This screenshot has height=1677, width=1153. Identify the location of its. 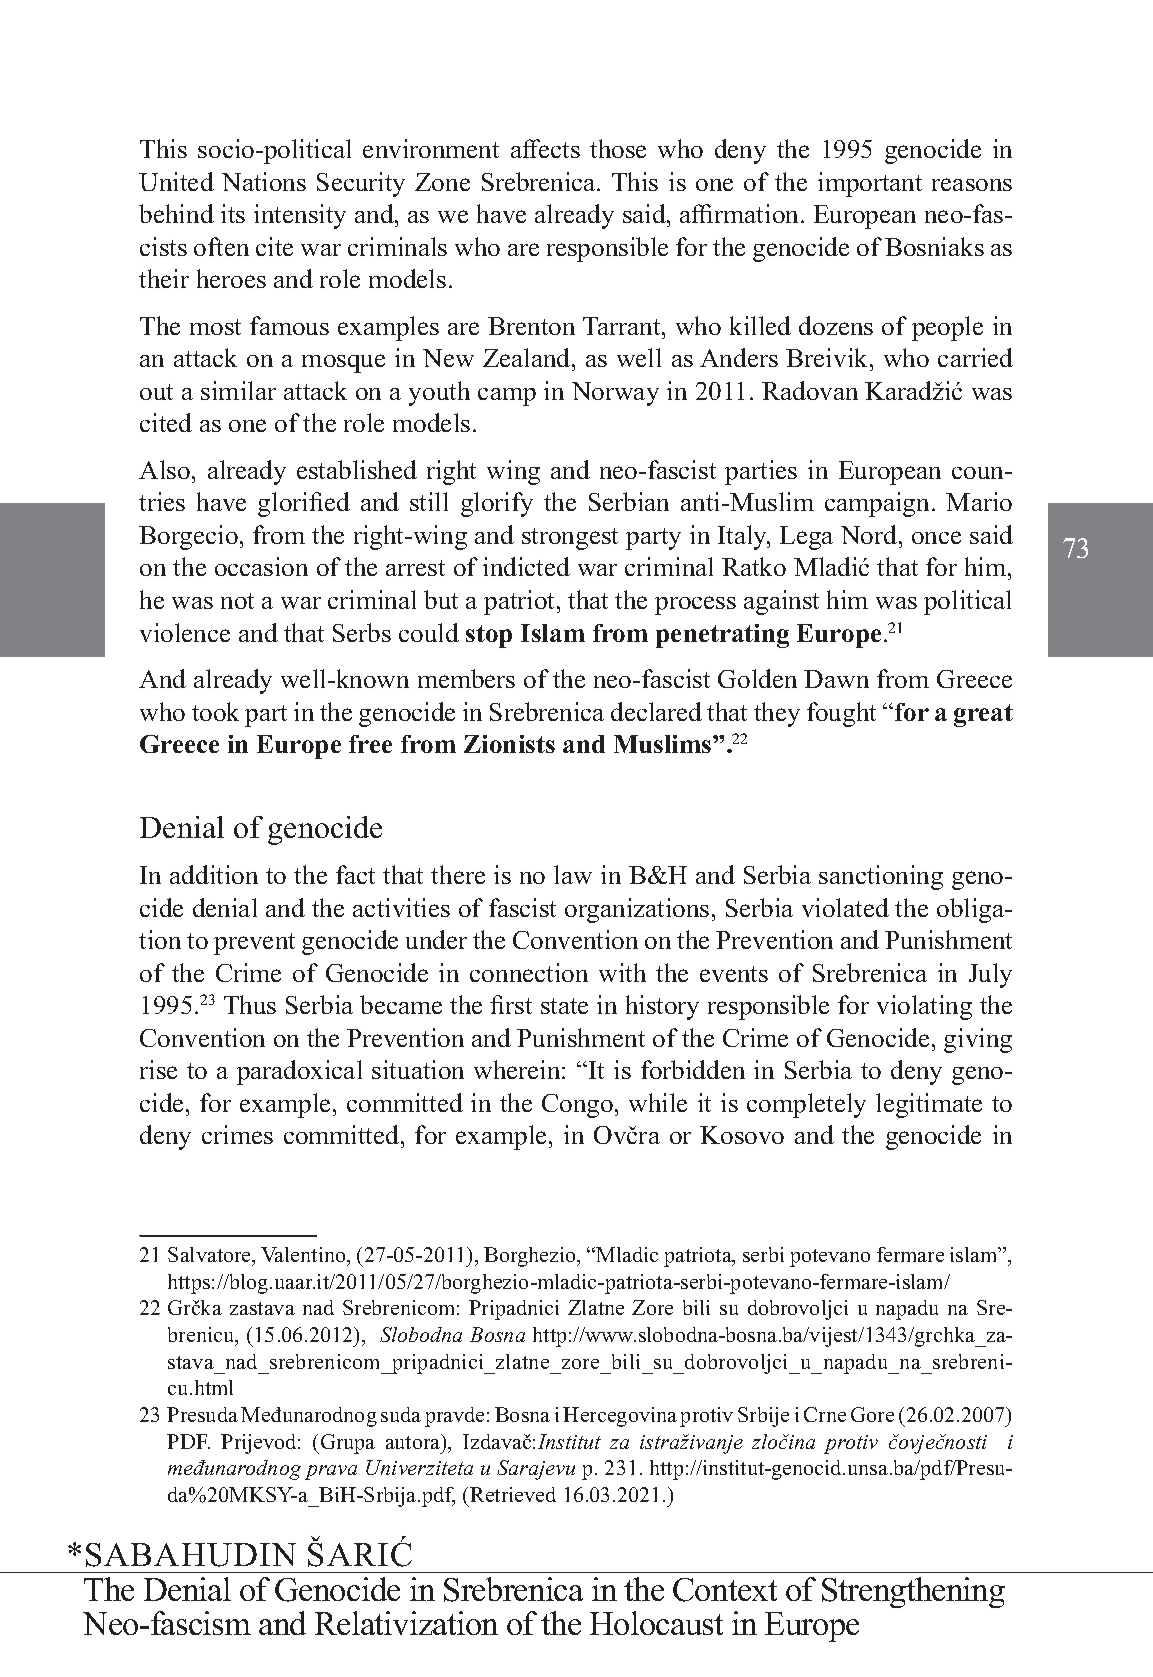
(233, 213).
